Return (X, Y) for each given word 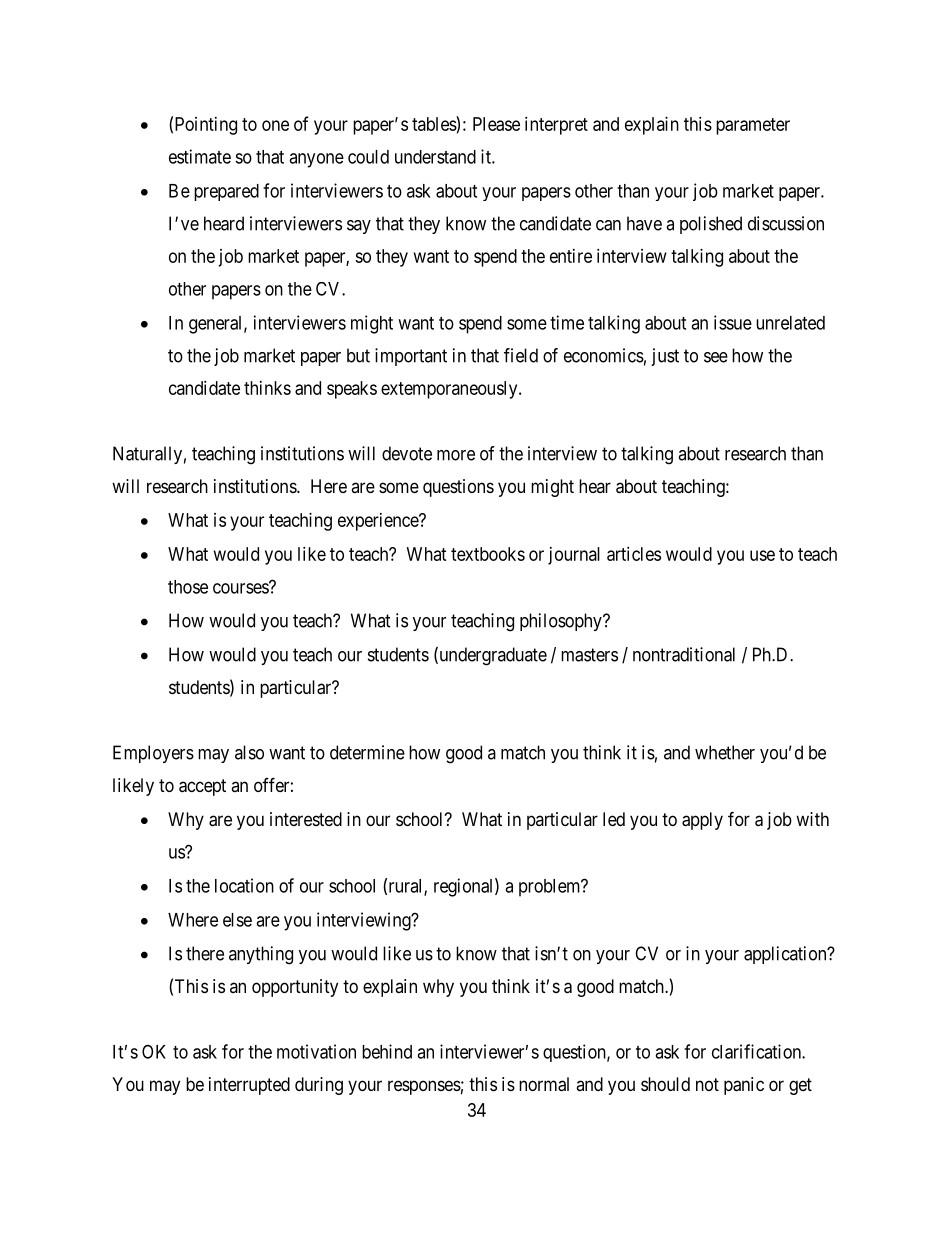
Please (496, 124)
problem (551, 888)
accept (202, 787)
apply (702, 821)
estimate (200, 156)
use (762, 555)
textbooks (488, 554)
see (716, 357)
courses (241, 588)
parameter (753, 126)
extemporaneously (450, 390)
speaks (352, 390)
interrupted (249, 1086)
